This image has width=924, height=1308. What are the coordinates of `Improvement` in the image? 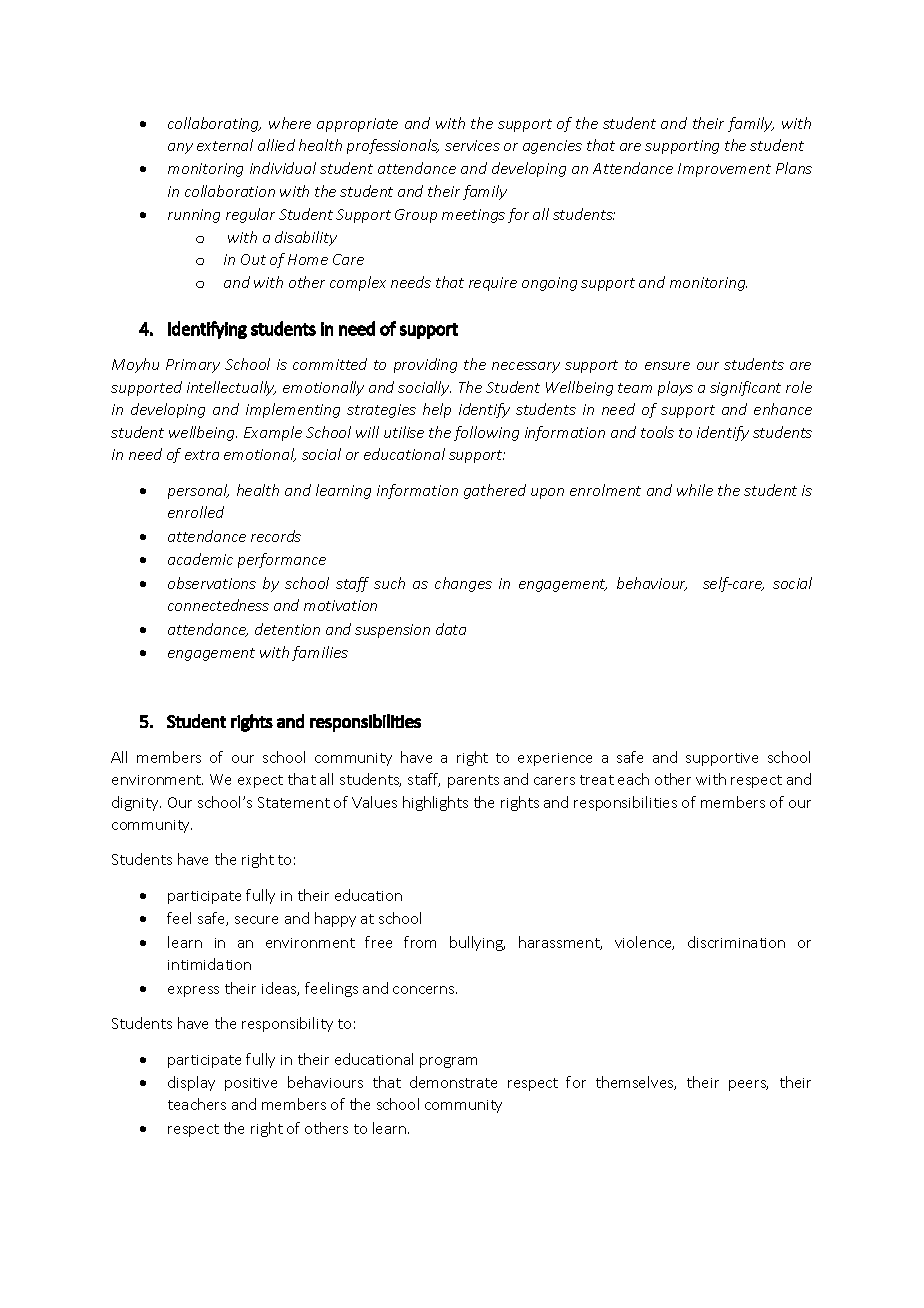 It's located at (724, 170).
